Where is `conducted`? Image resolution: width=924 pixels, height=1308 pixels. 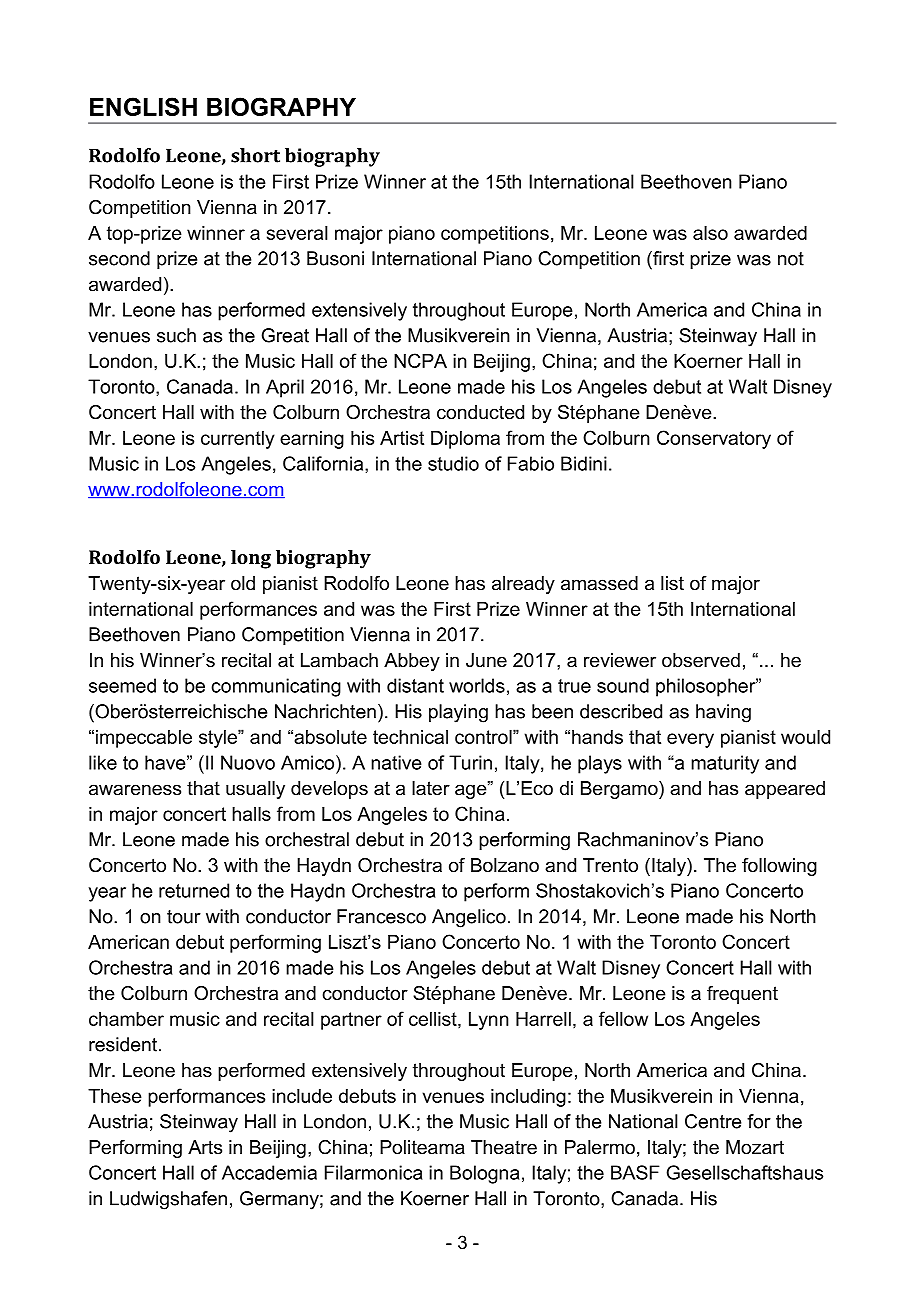
conducted is located at coordinates (480, 412).
